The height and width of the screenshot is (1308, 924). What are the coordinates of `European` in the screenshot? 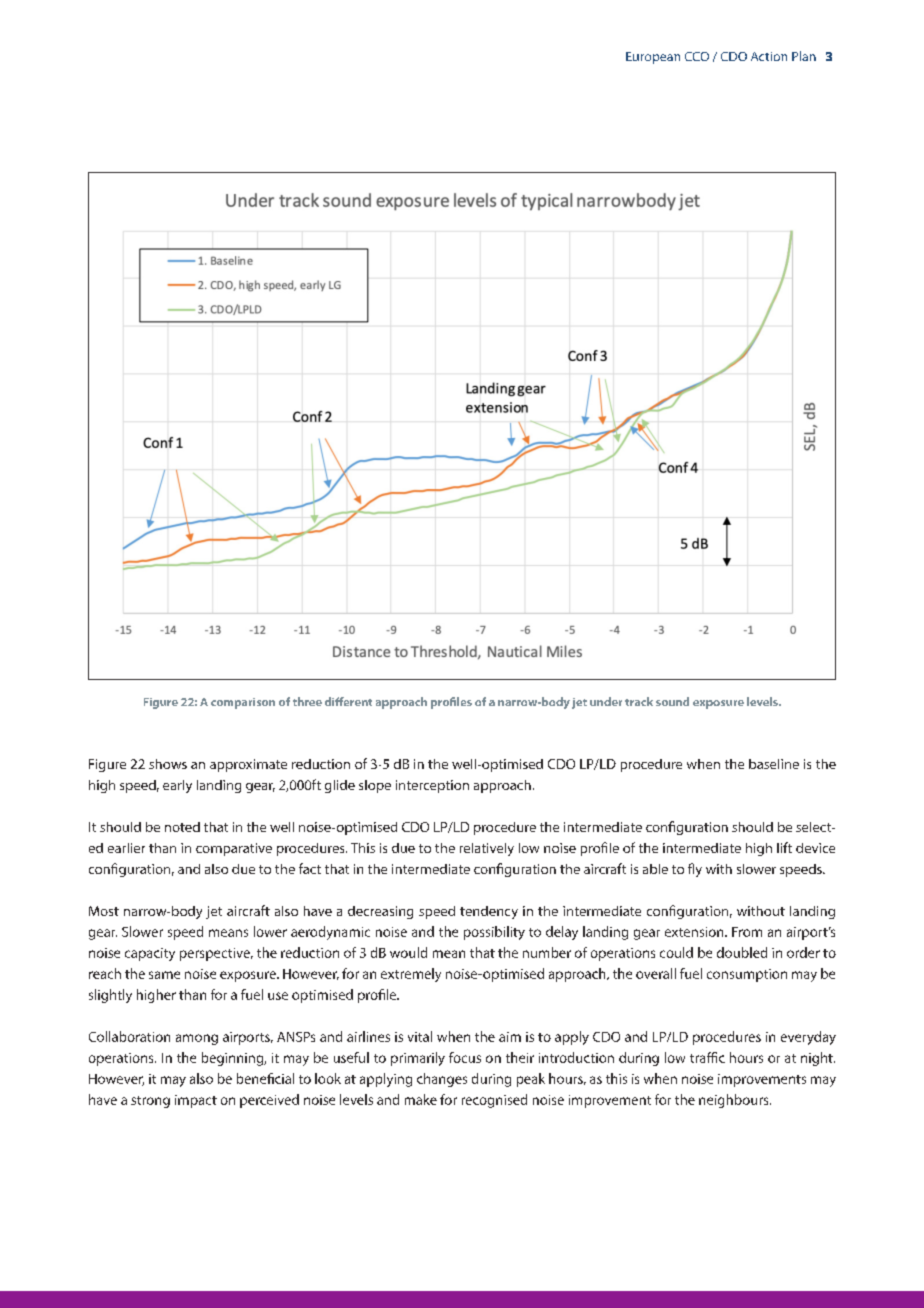 It's located at (653, 58).
